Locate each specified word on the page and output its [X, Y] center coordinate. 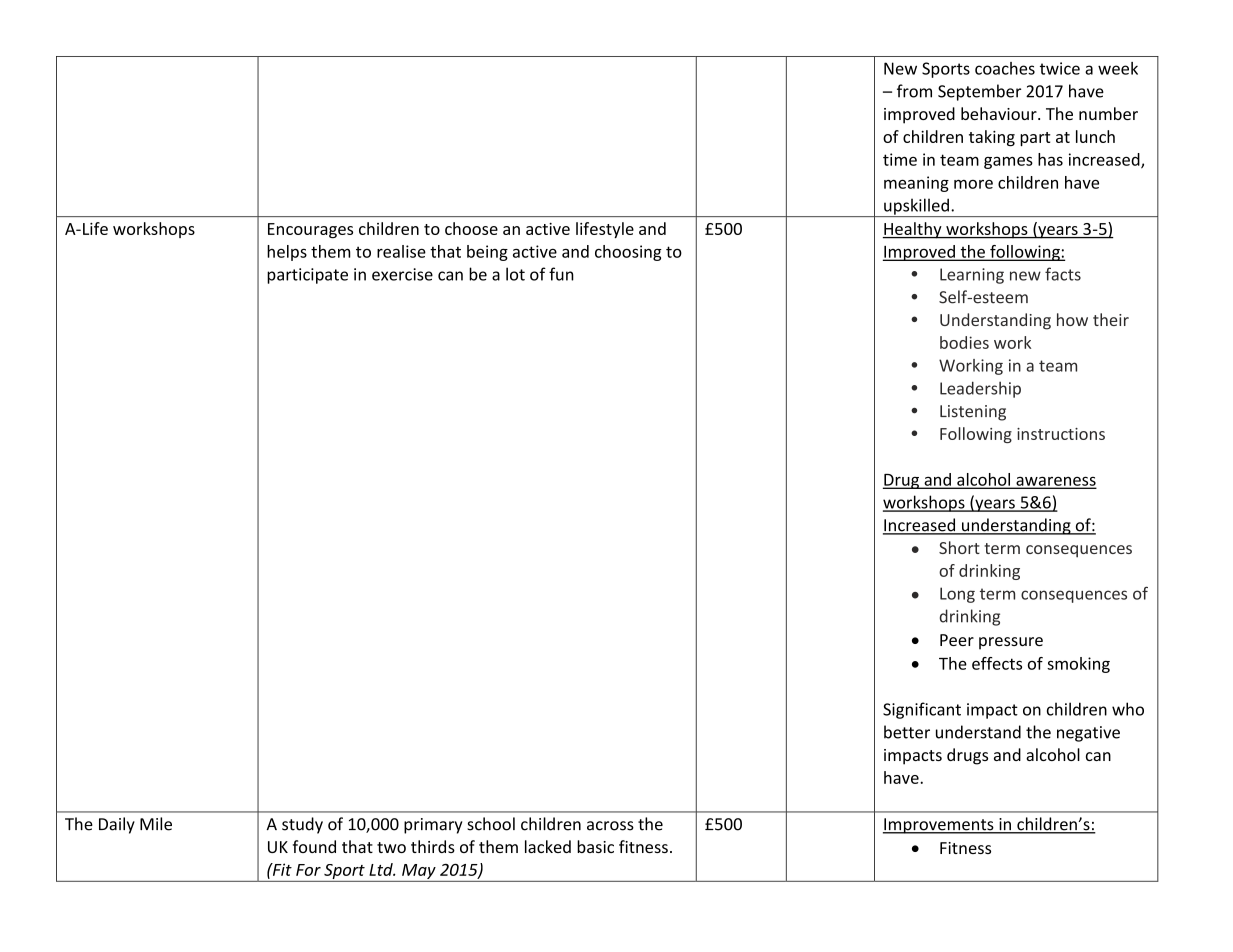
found [314, 846]
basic [595, 846]
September [979, 92]
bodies [964, 342]
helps [287, 253]
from [914, 91]
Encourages [310, 230]
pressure [1011, 643]
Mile [156, 824]
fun [561, 274]
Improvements [939, 826]
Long [957, 595]
